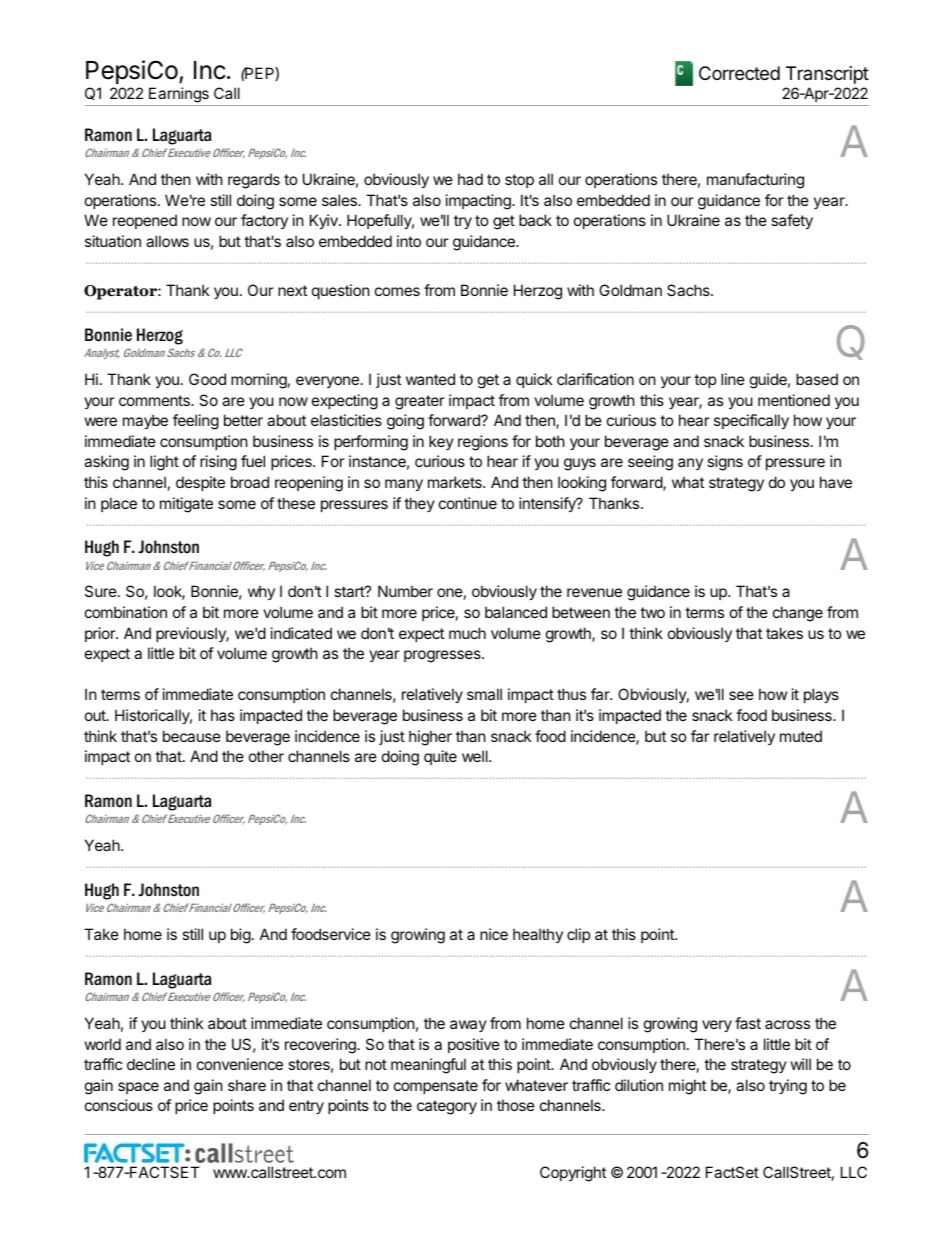 The height and width of the document is (1233, 952). Describe the element at coordinates (794, 400) in the document. I see `mentioned` at that location.
